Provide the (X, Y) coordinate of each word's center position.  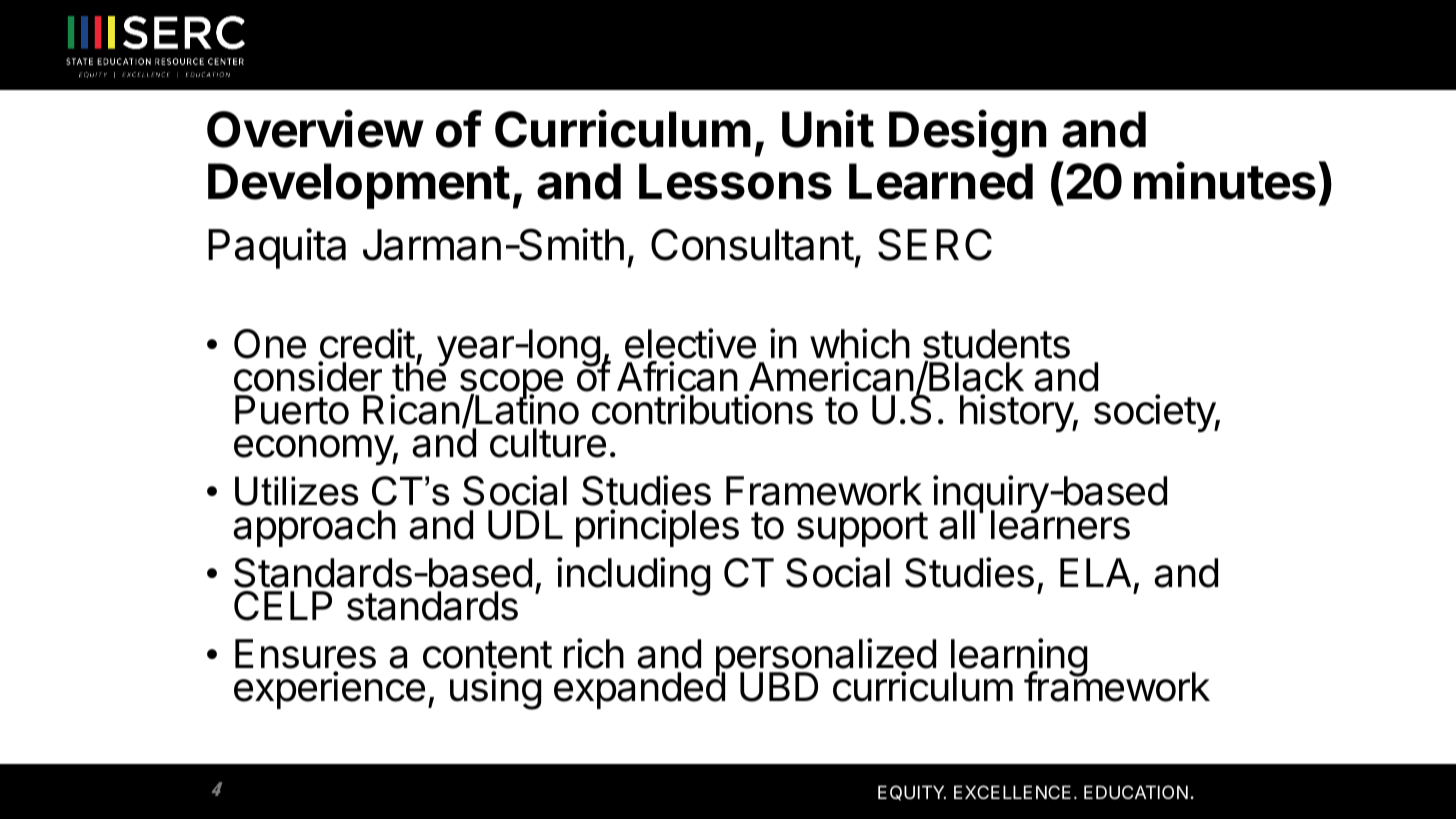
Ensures (305, 655)
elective (690, 343)
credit (367, 343)
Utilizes (296, 491)
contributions (702, 409)
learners (1060, 524)
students (996, 344)
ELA (1095, 572)
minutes (1225, 181)
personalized (826, 658)
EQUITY (912, 793)
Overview (315, 129)
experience (329, 690)
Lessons (735, 181)
